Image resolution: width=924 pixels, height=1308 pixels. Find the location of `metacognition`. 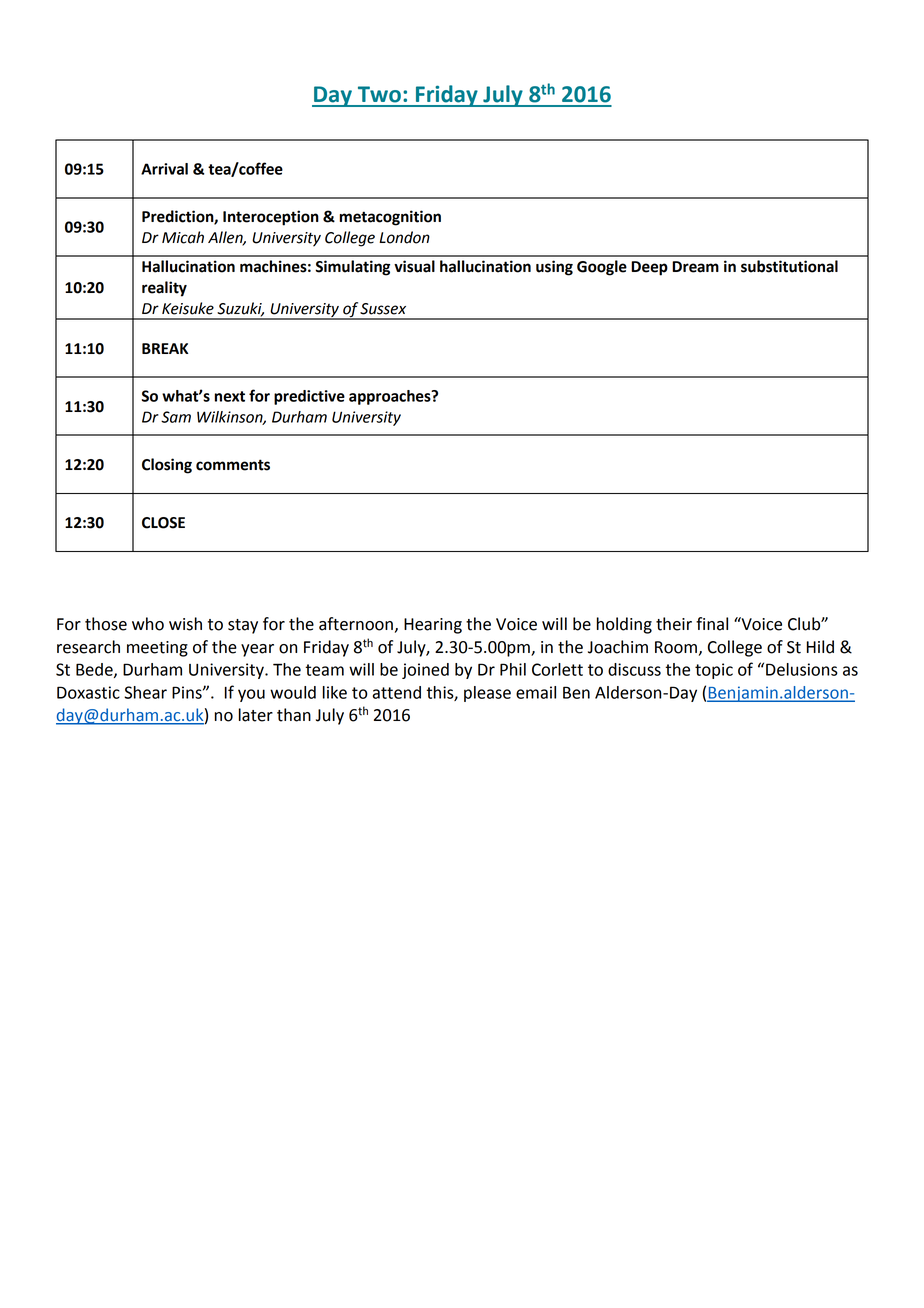

metacognition is located at coordinates (390, 218).
